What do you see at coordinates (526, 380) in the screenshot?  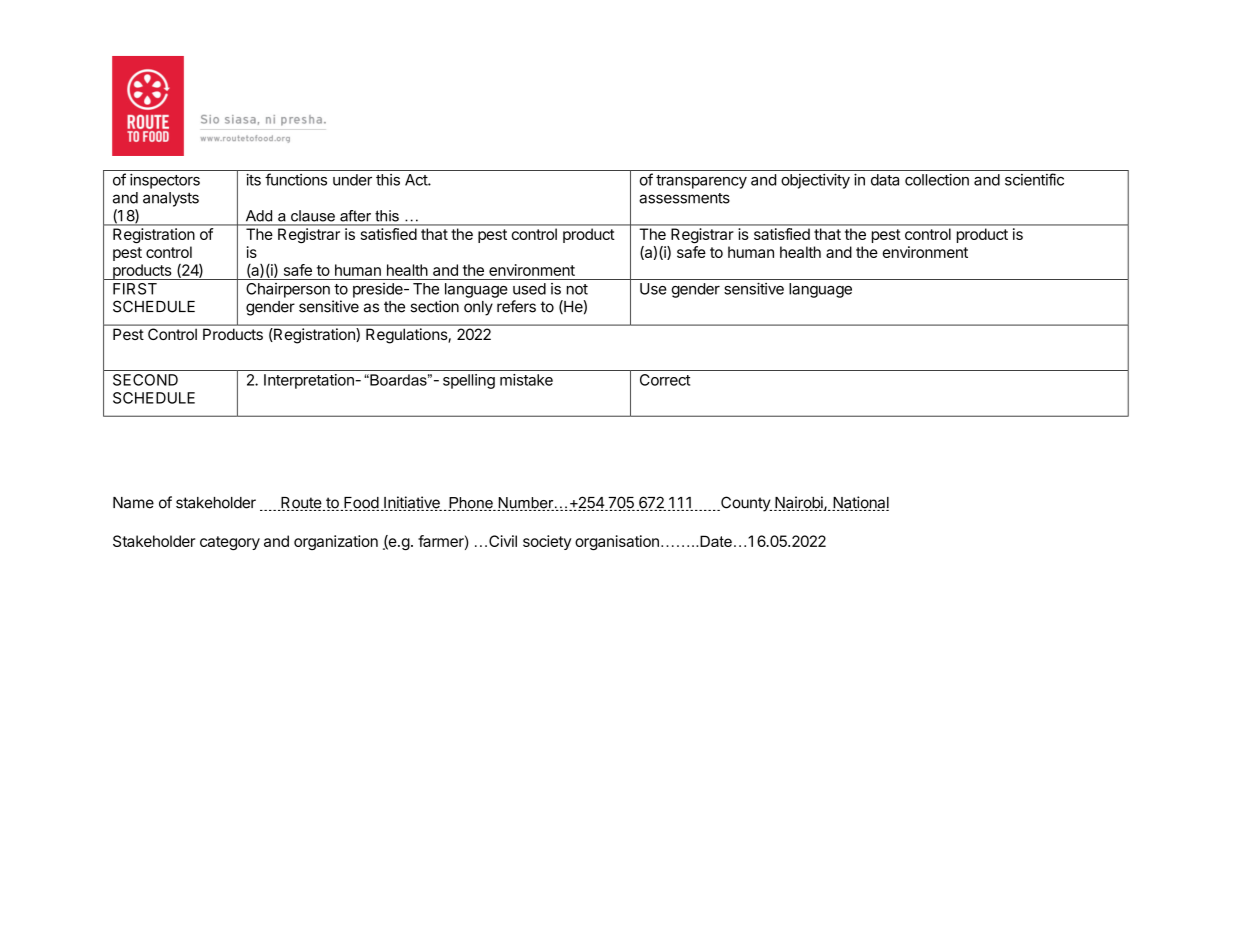 I see `mistake` at bounding box center [526, 380].
